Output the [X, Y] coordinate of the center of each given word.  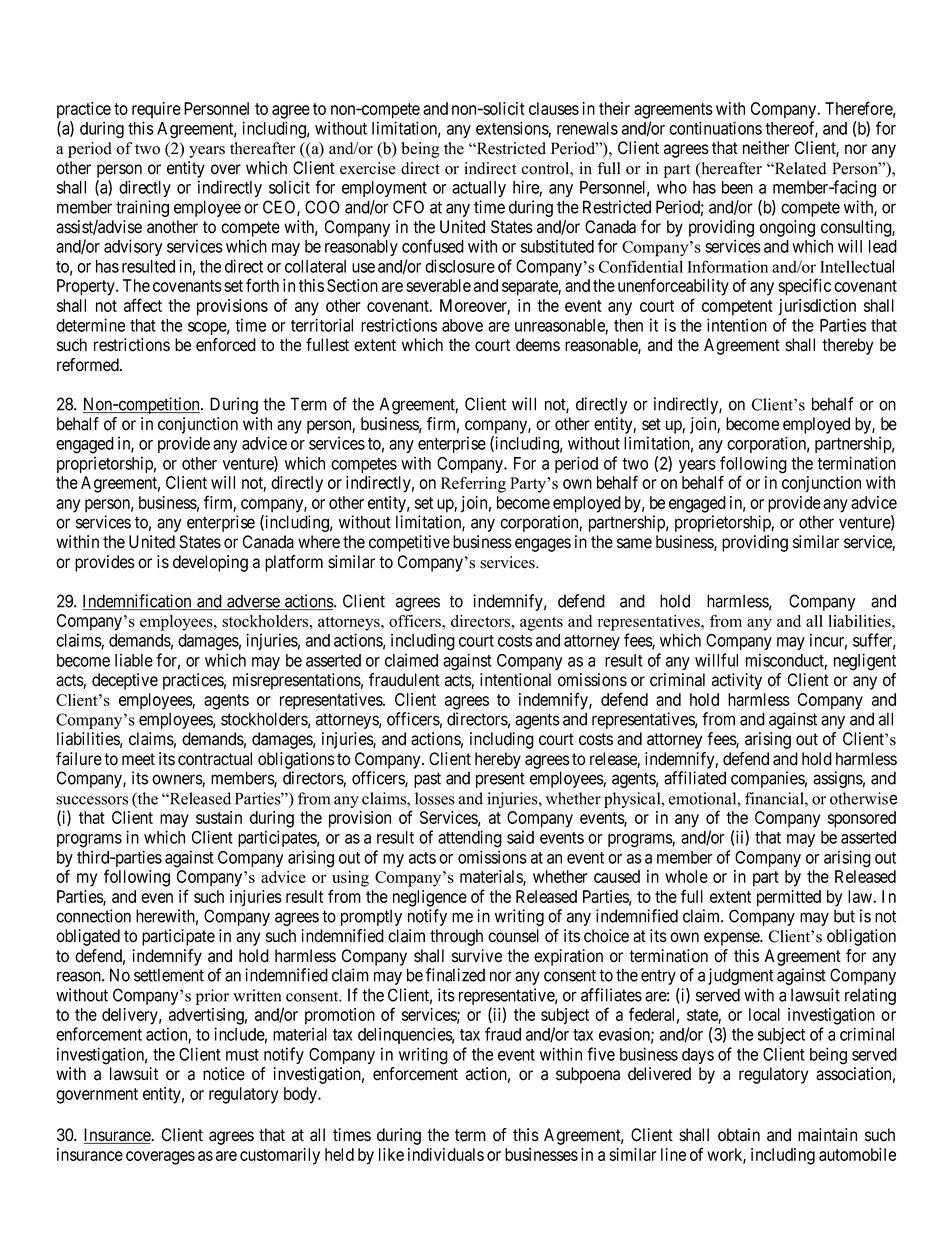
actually [479, 189]
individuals [446, 1154]
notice [224, 1074]
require [156, 110]
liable [134, 660]
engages [543, 545]
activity [737, 681]
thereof [791, 129]
